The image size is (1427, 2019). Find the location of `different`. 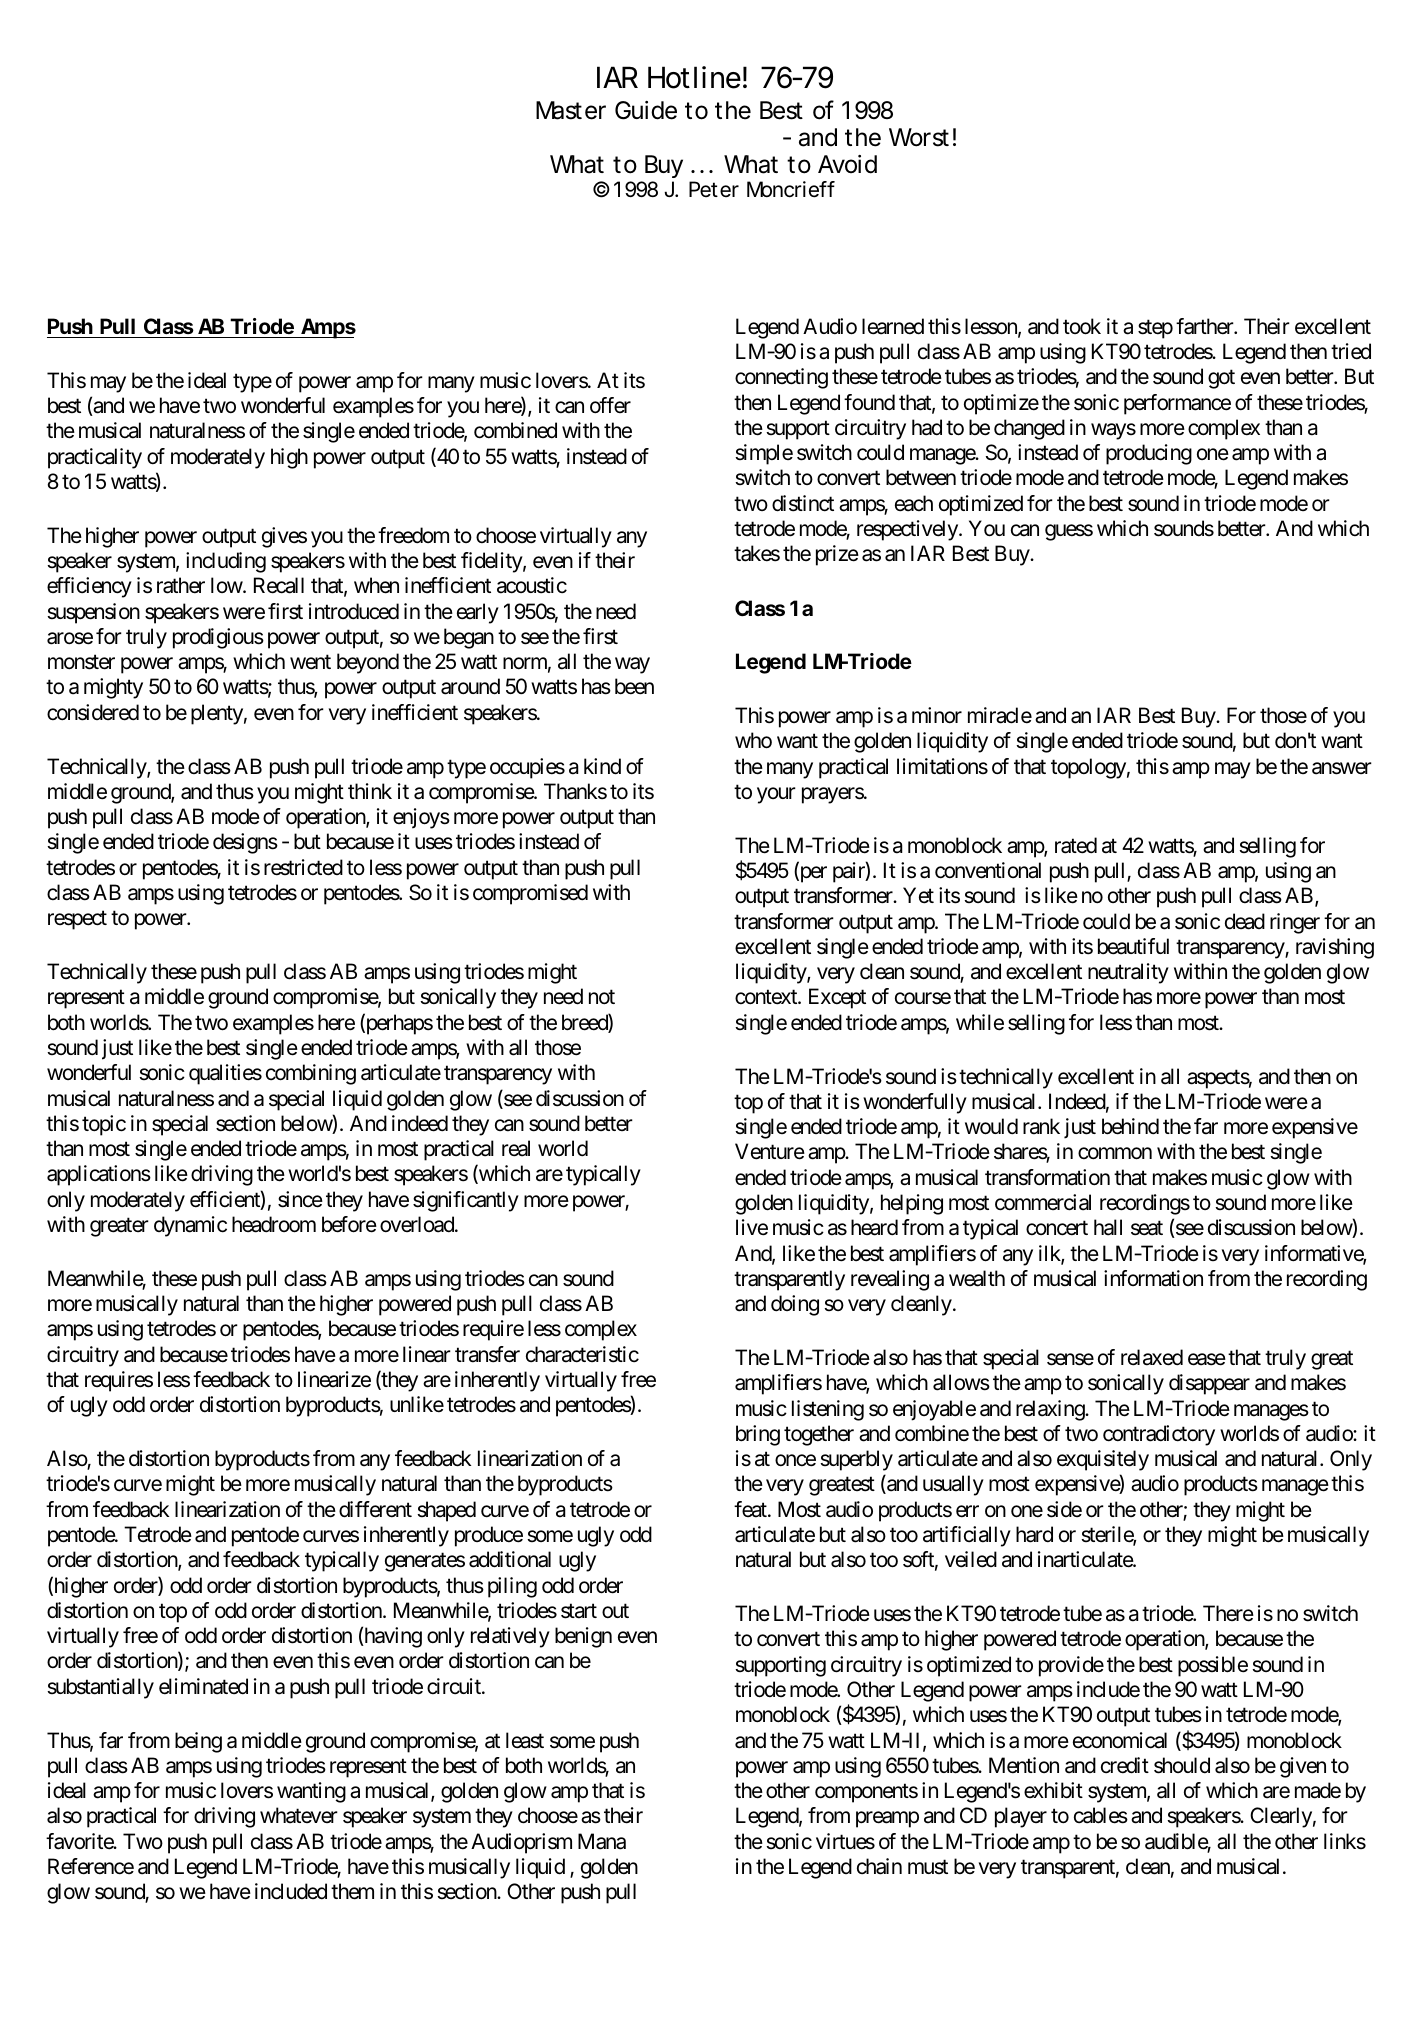

different is located at coordinates (375, 1509).
